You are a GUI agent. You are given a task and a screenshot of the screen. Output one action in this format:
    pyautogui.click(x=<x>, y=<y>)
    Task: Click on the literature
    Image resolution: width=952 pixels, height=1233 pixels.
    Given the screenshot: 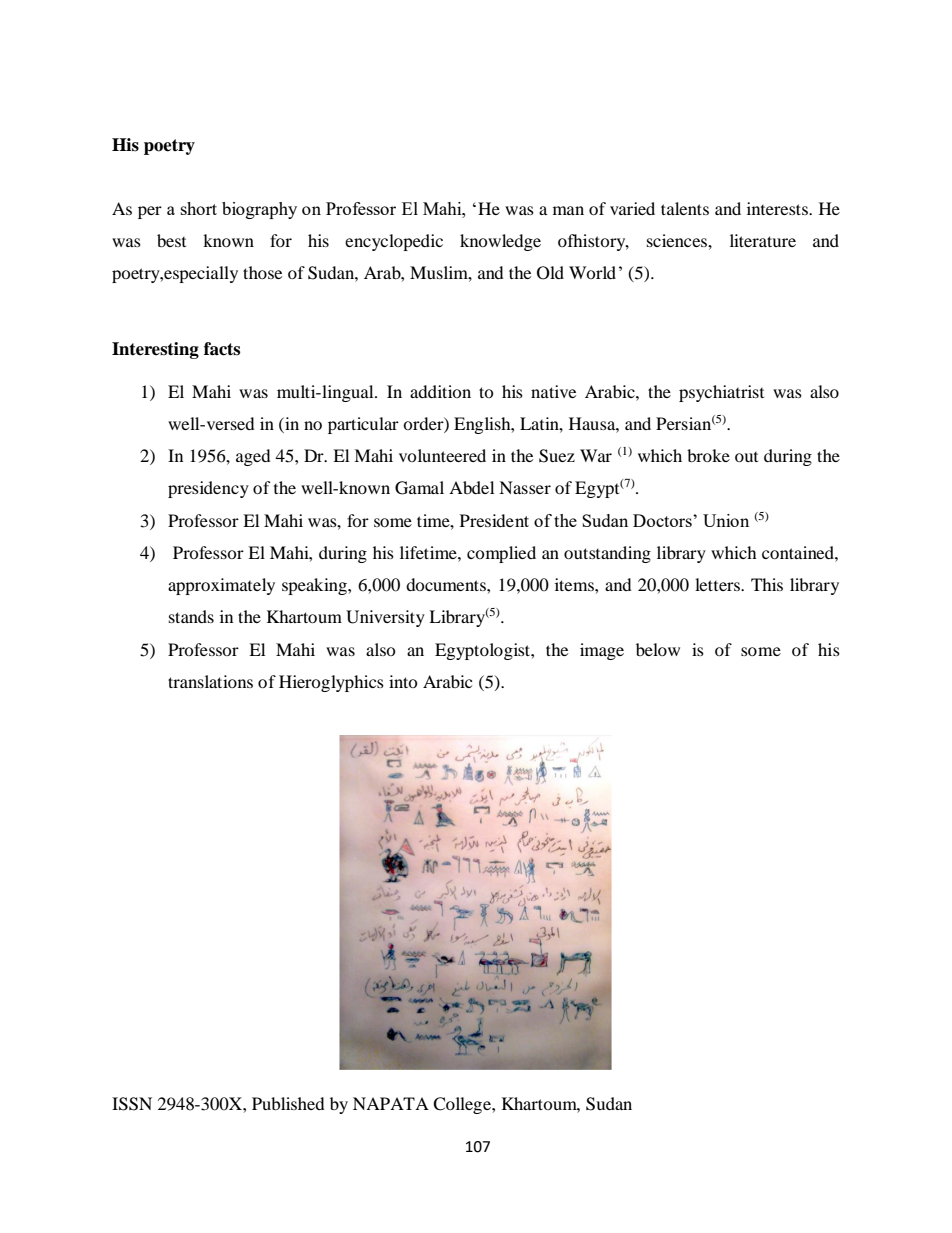 What is the action you would take?
    pyautogui.click(x=763, y=240)
